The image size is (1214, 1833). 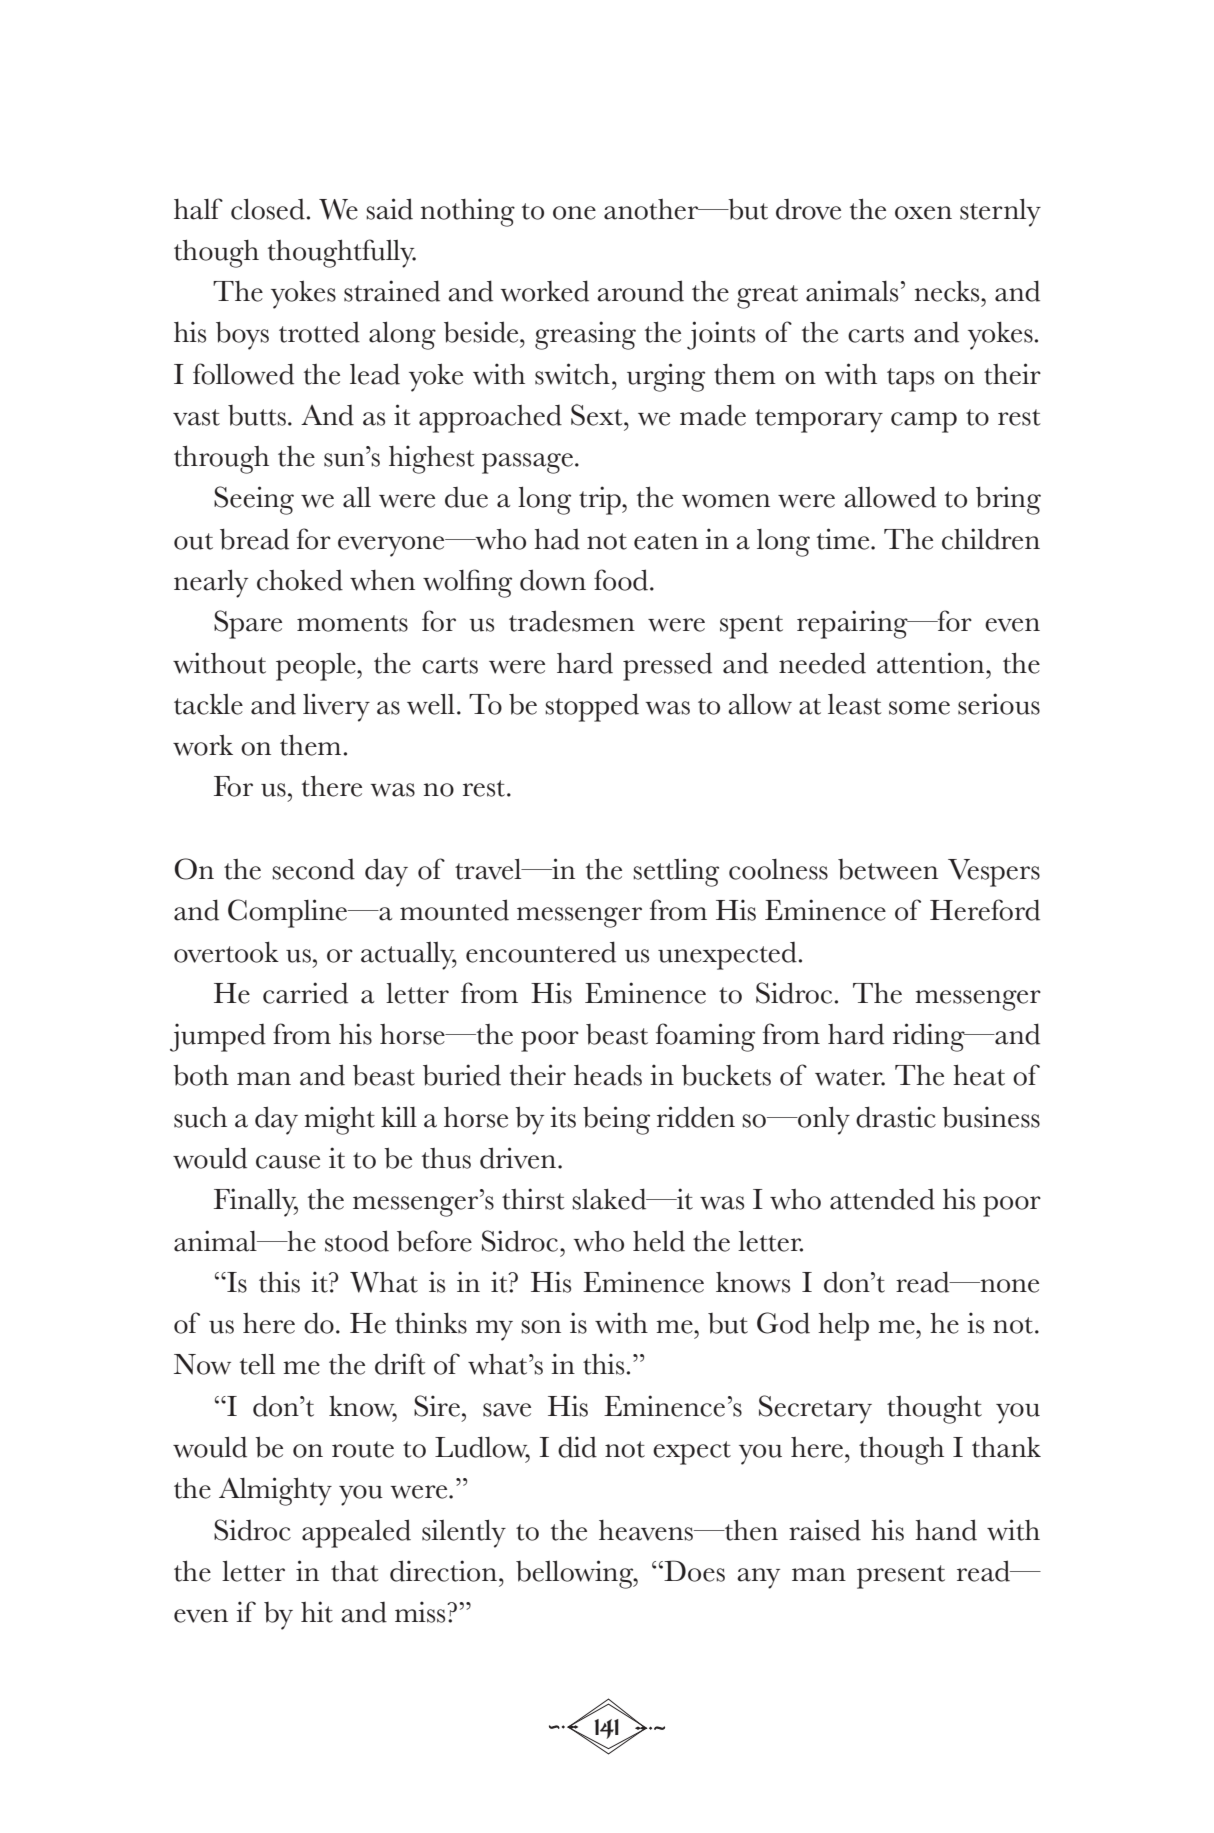 I want to click on Does, so click(x=693, y=1571).
